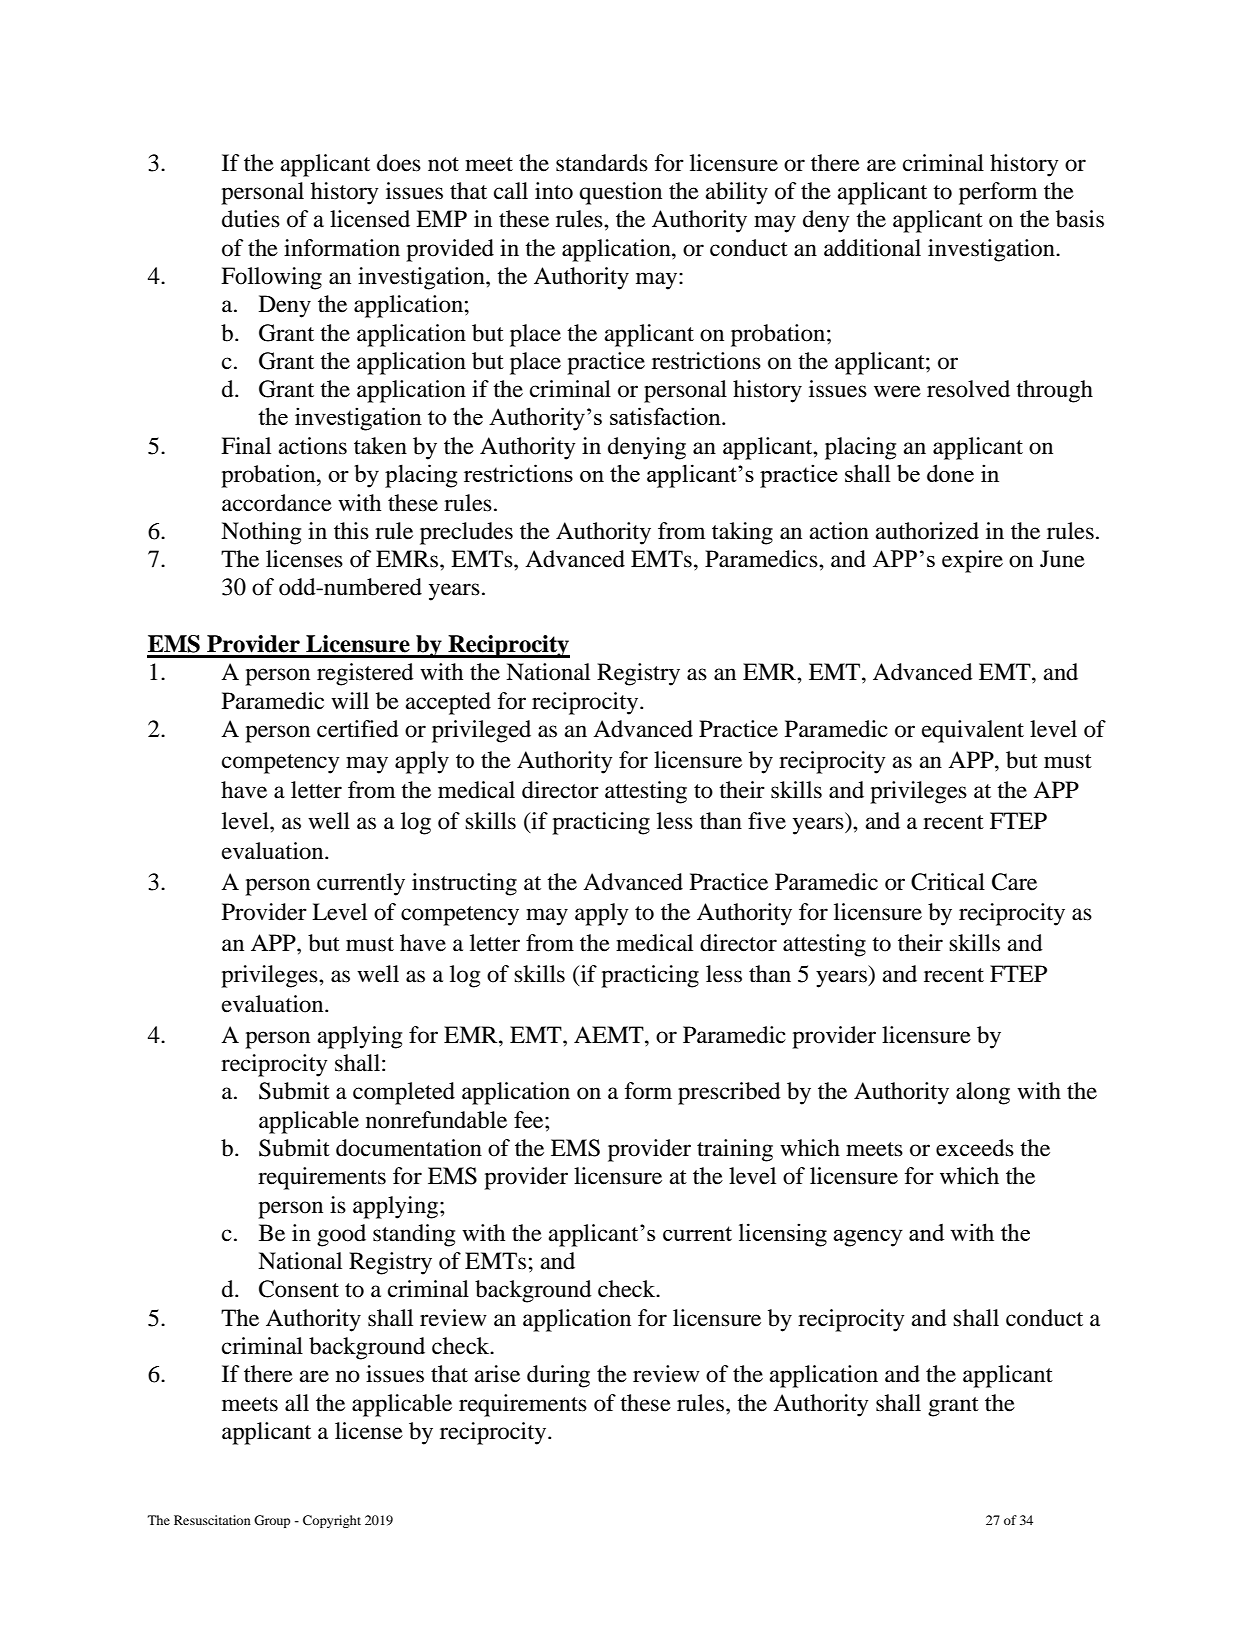 The width and height of the page is (1255, 1625). Describe the element at coordinates (1080, 219) in the page. I see `basis` at that location.
